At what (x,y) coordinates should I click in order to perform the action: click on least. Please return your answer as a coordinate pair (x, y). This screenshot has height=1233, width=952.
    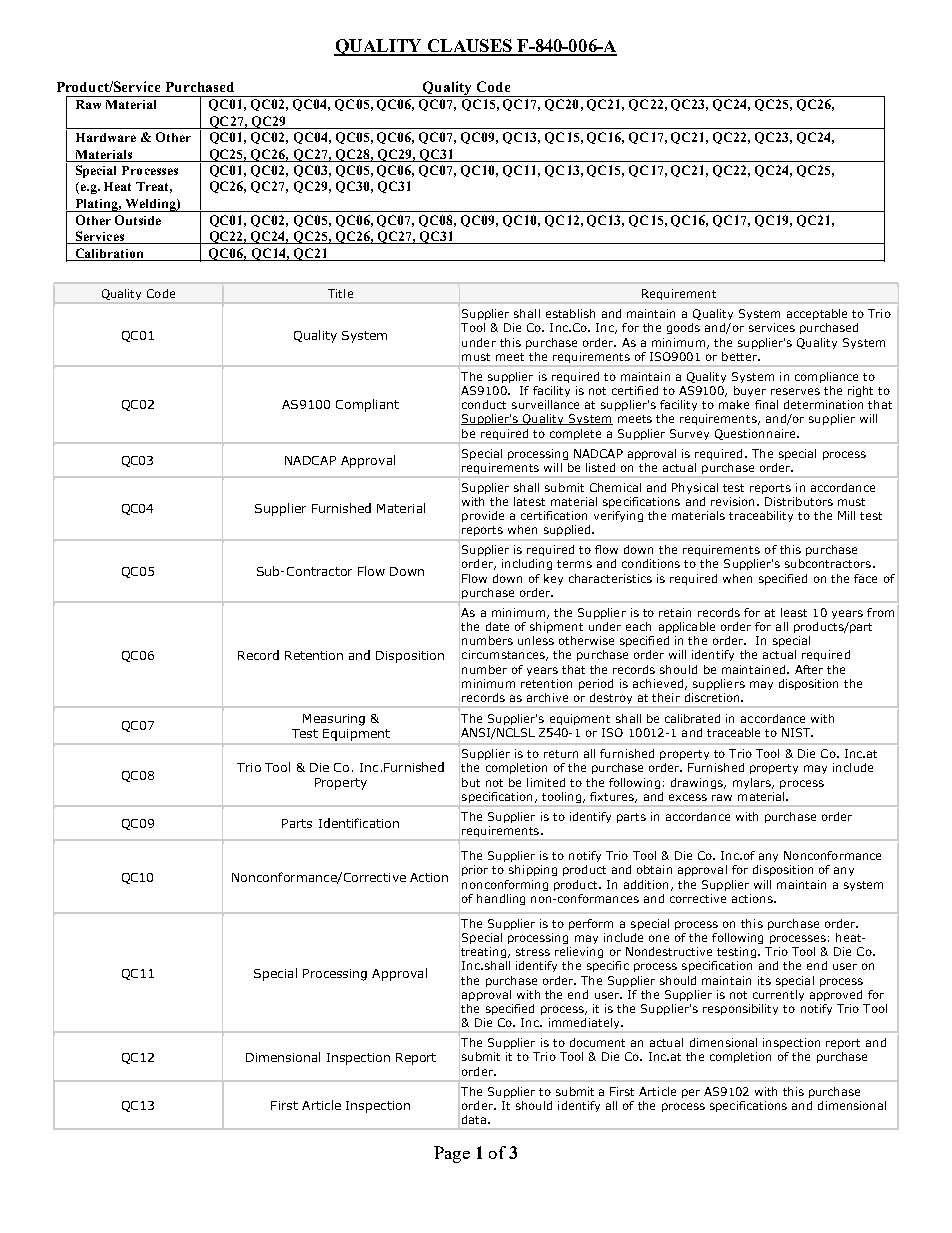
    Looking at the image, I should click on (794, 612).
